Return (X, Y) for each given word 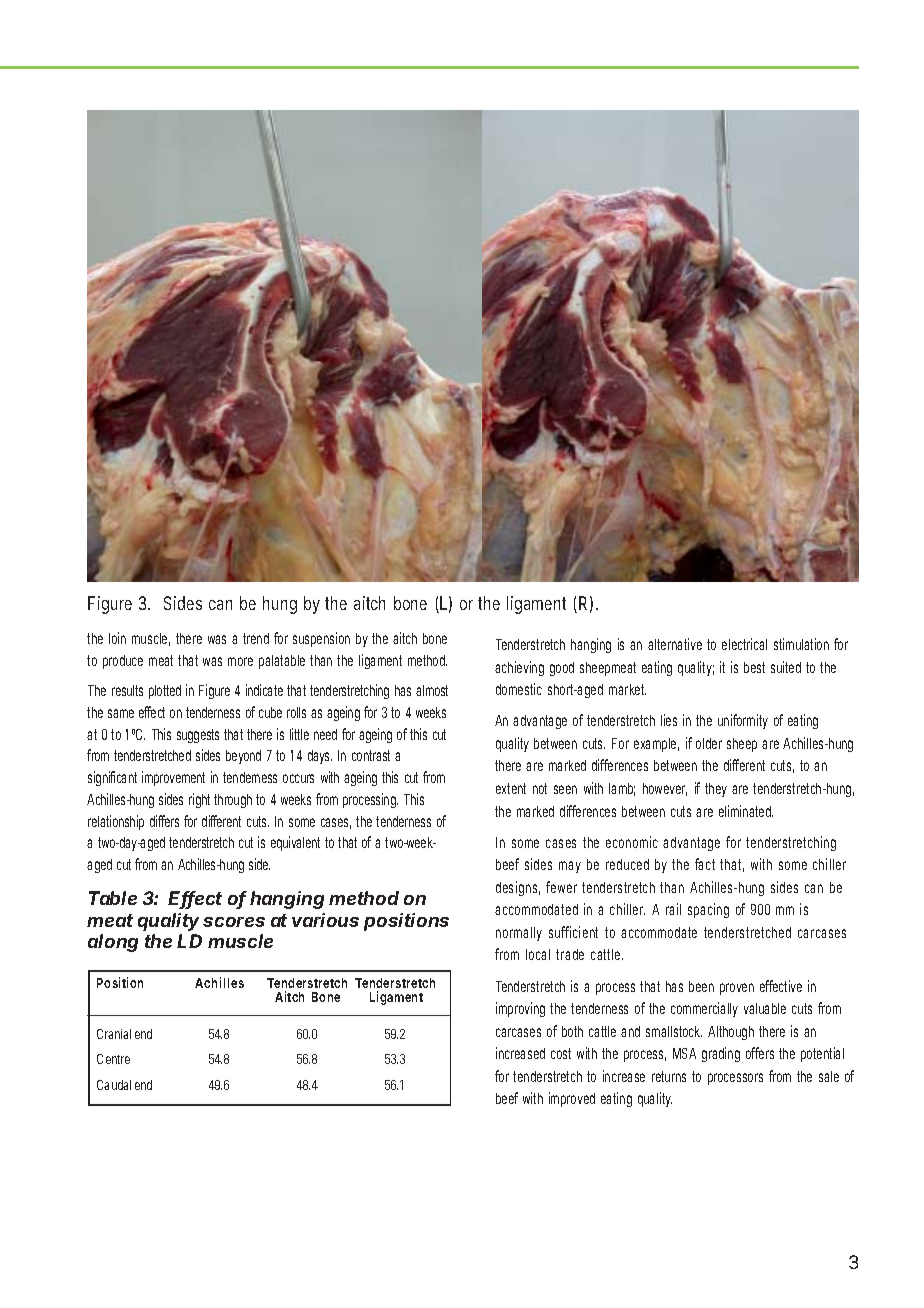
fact (705, 864)
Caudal (114, 1085)
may (570, 867)
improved (572, 1099)
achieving (519, 668)
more (240, 661)
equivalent (295, 843)
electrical (744, 644)
